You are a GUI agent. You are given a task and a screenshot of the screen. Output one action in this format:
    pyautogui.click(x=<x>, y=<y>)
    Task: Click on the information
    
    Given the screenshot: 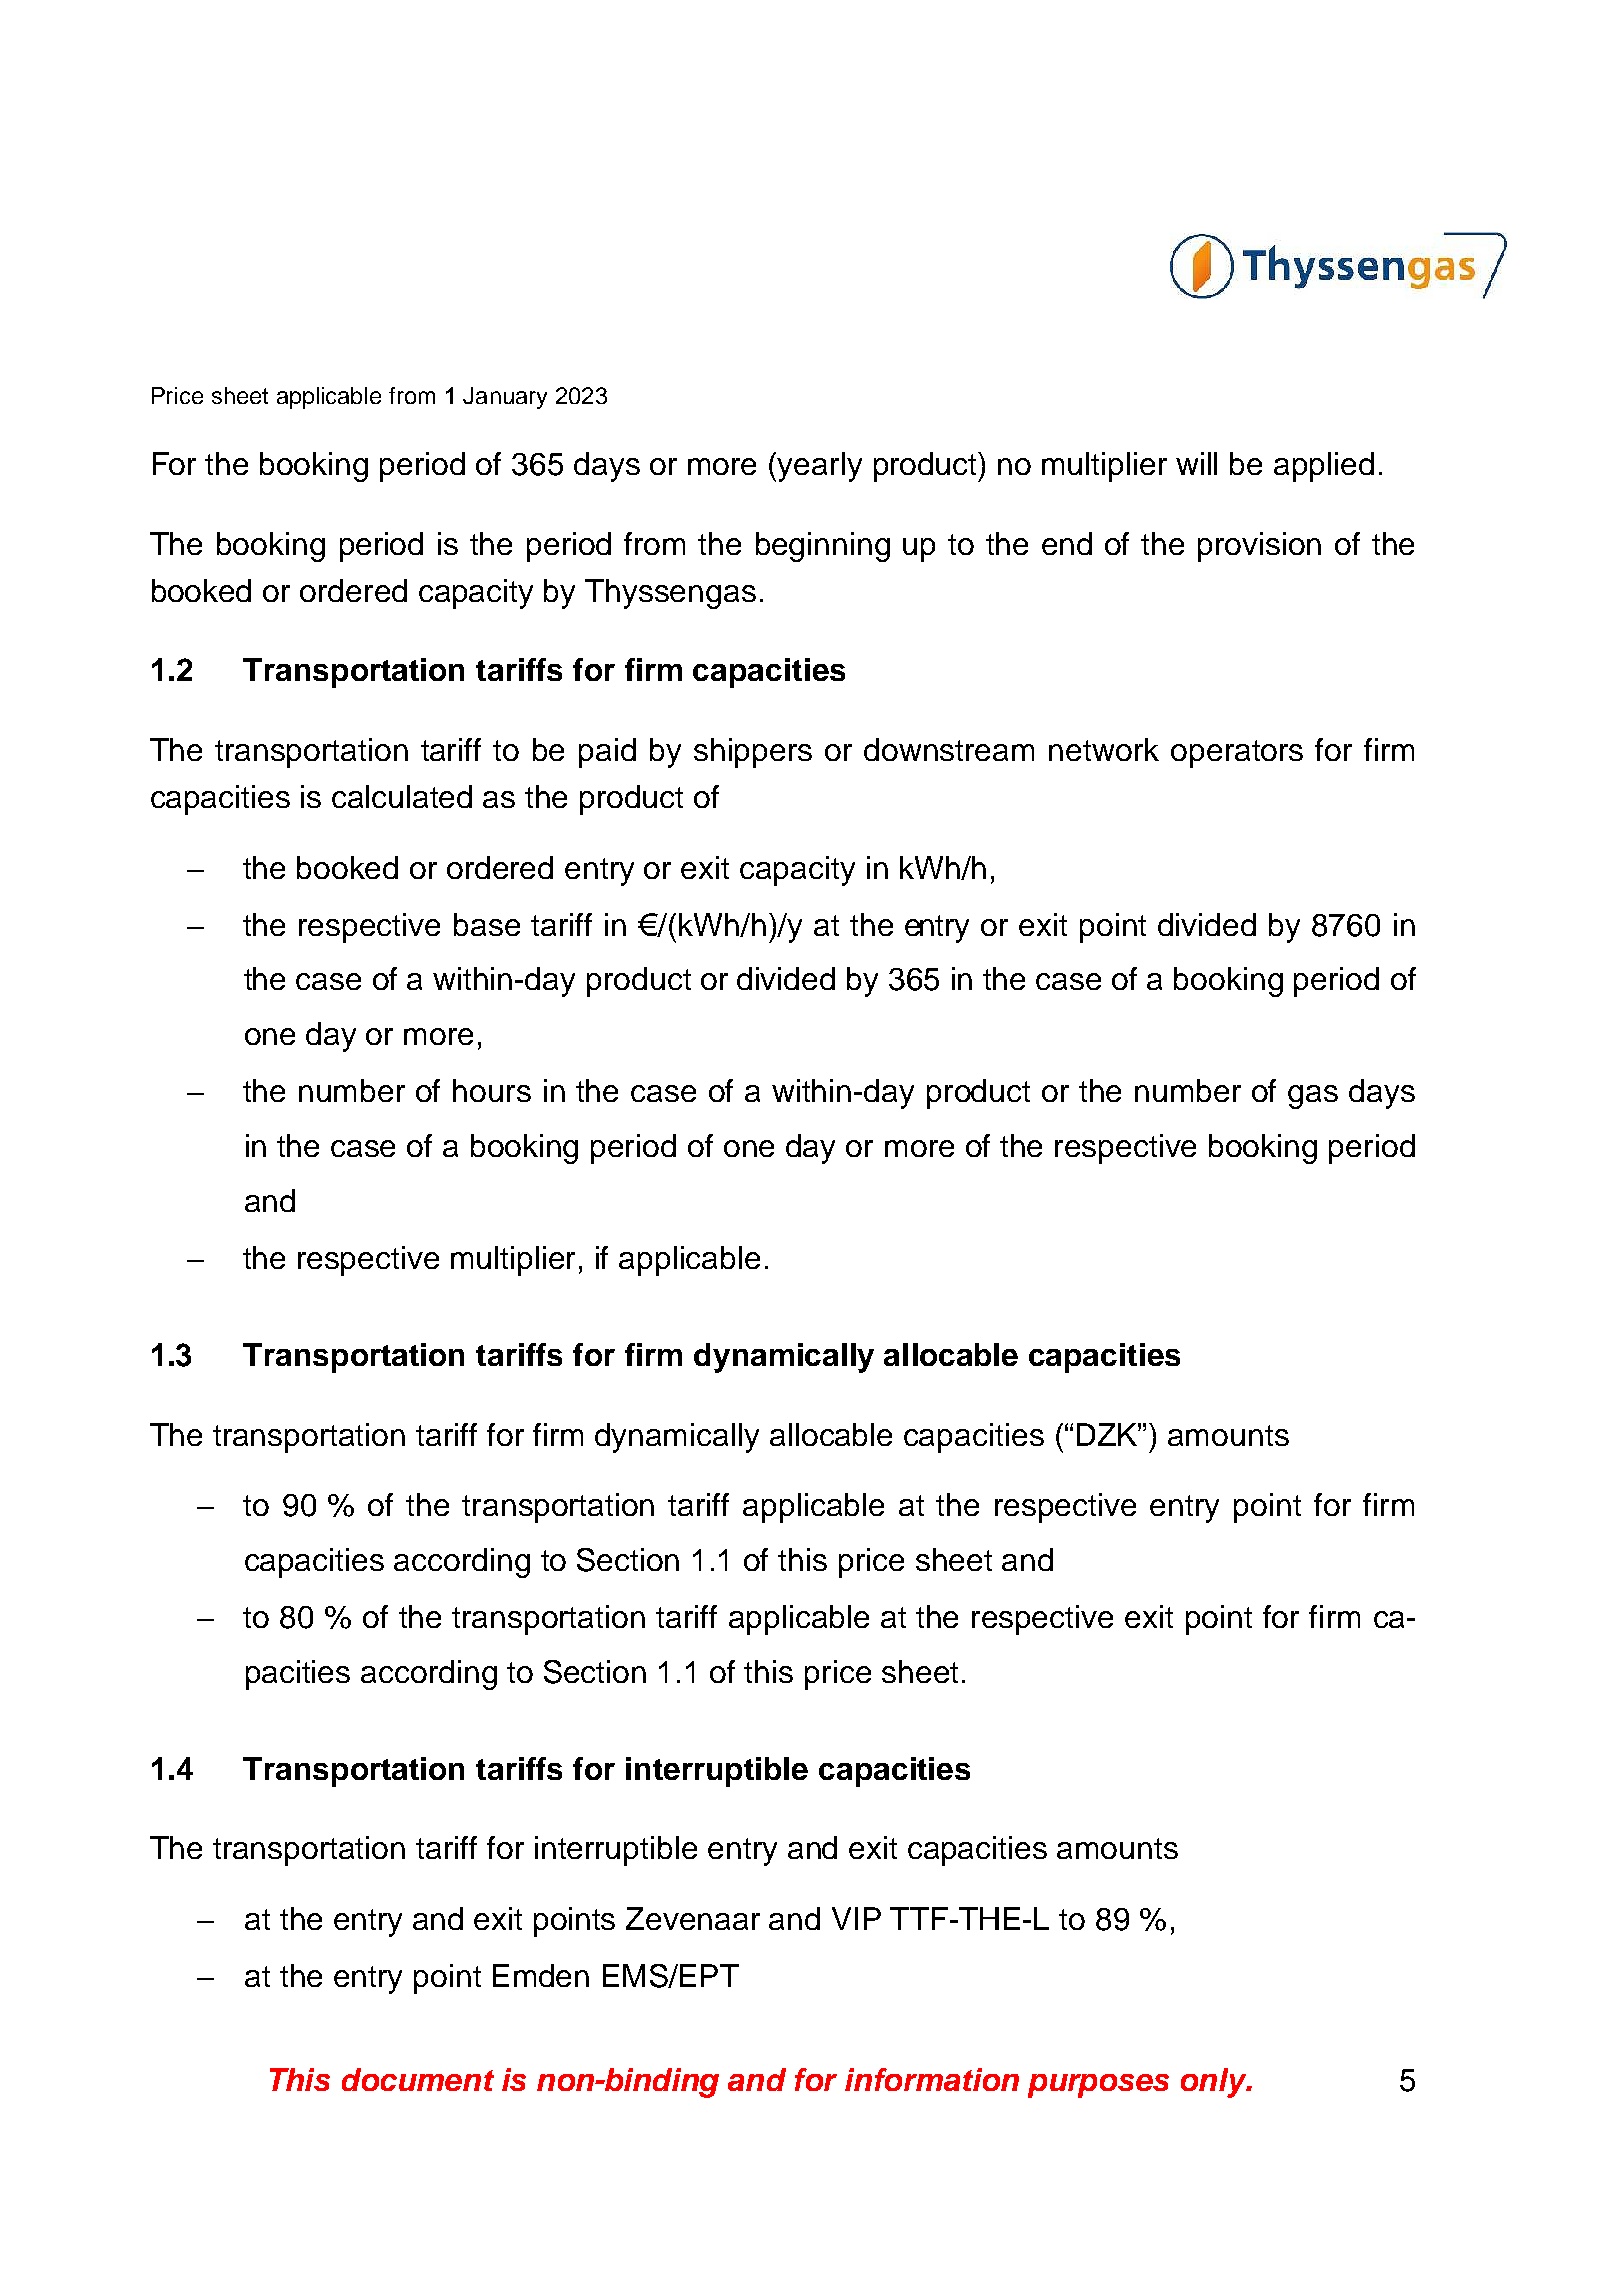 What is the action you would take?
    pyautogui.click(x=932, y=2079)
